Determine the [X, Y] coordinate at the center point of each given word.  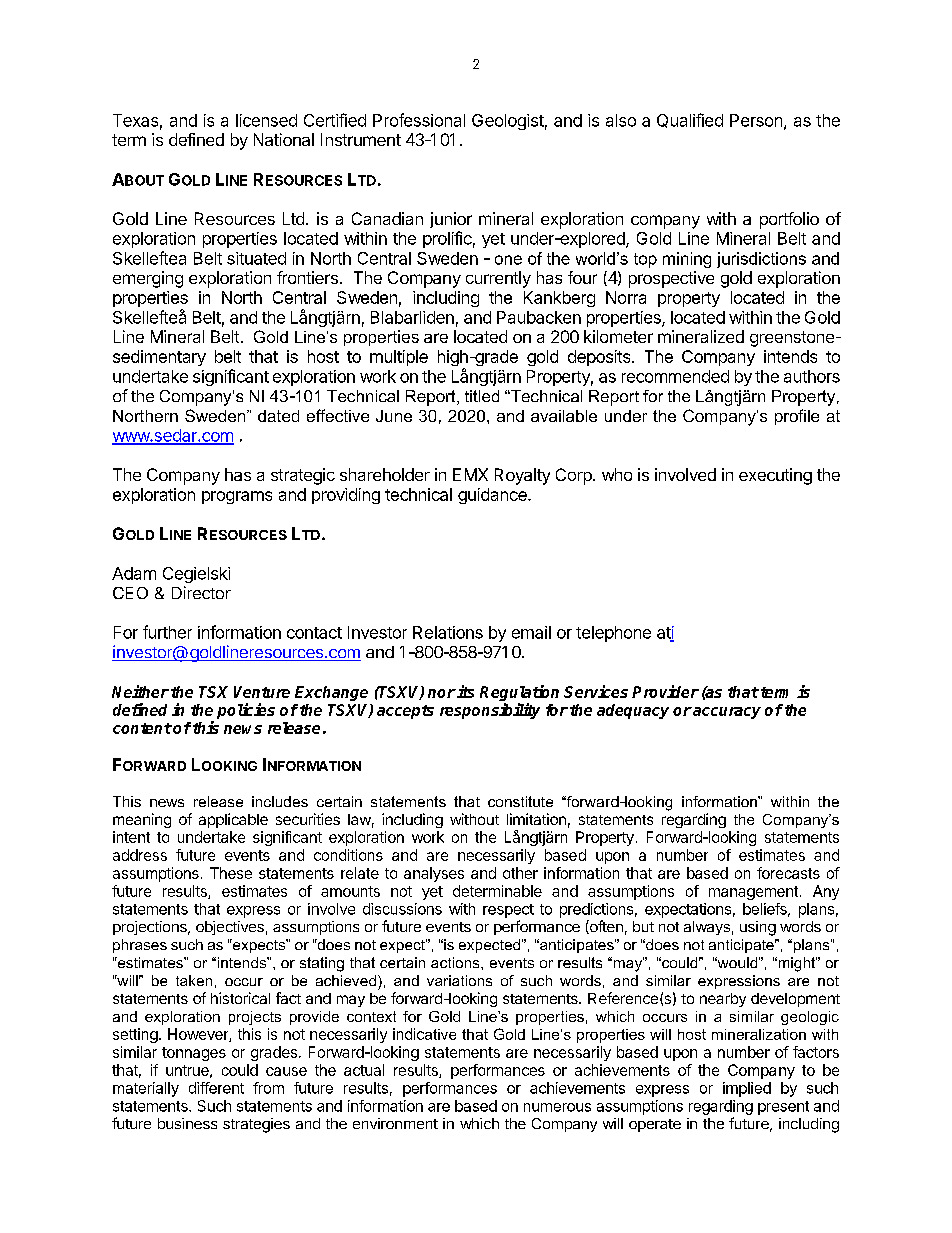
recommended [675, 376]
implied [747, 1089]
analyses [434, 874]
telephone [613, 634]
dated [278, 416]
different [216, 1088]
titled [482, 396]
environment [395, 1123]
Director [201, 592]
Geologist [508, 122]
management [753, 893]
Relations [448, 632]
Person [756, 120]
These [231, 873]
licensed [266, 120]
